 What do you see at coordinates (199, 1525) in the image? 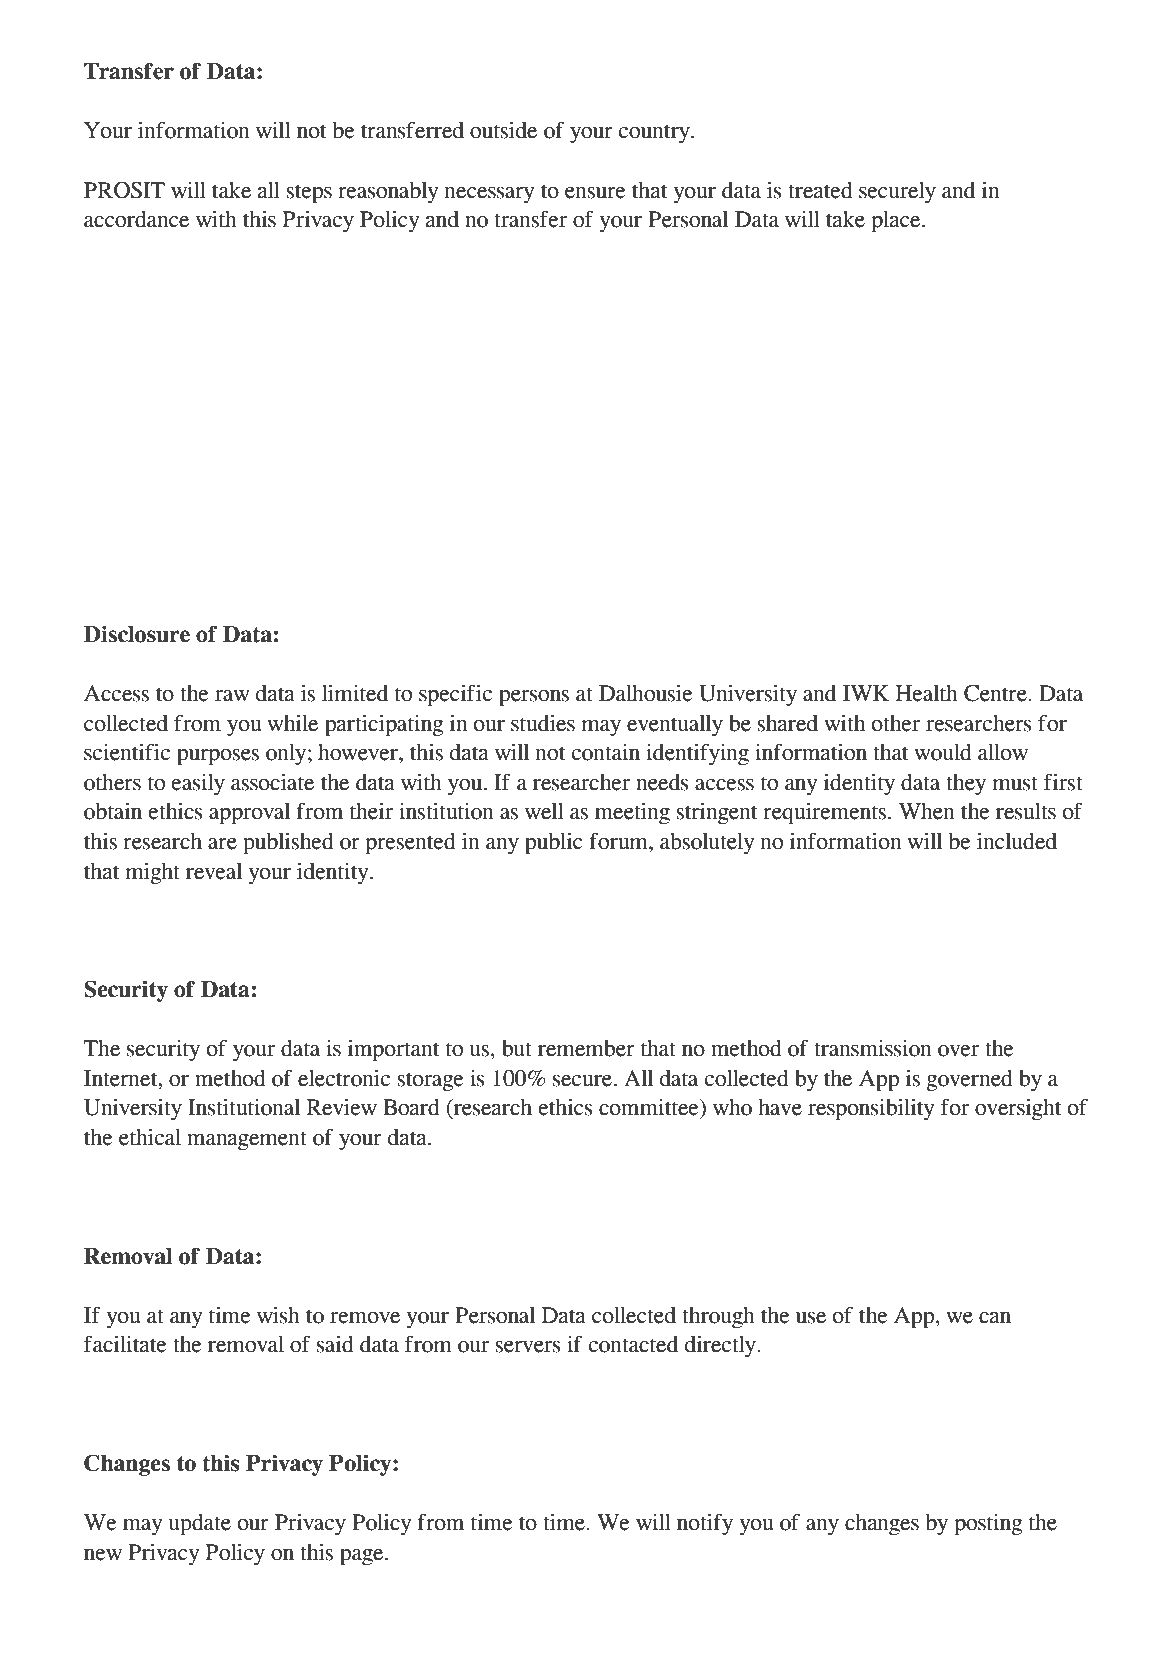
I see `update` at bounding box center [199, 1525].
